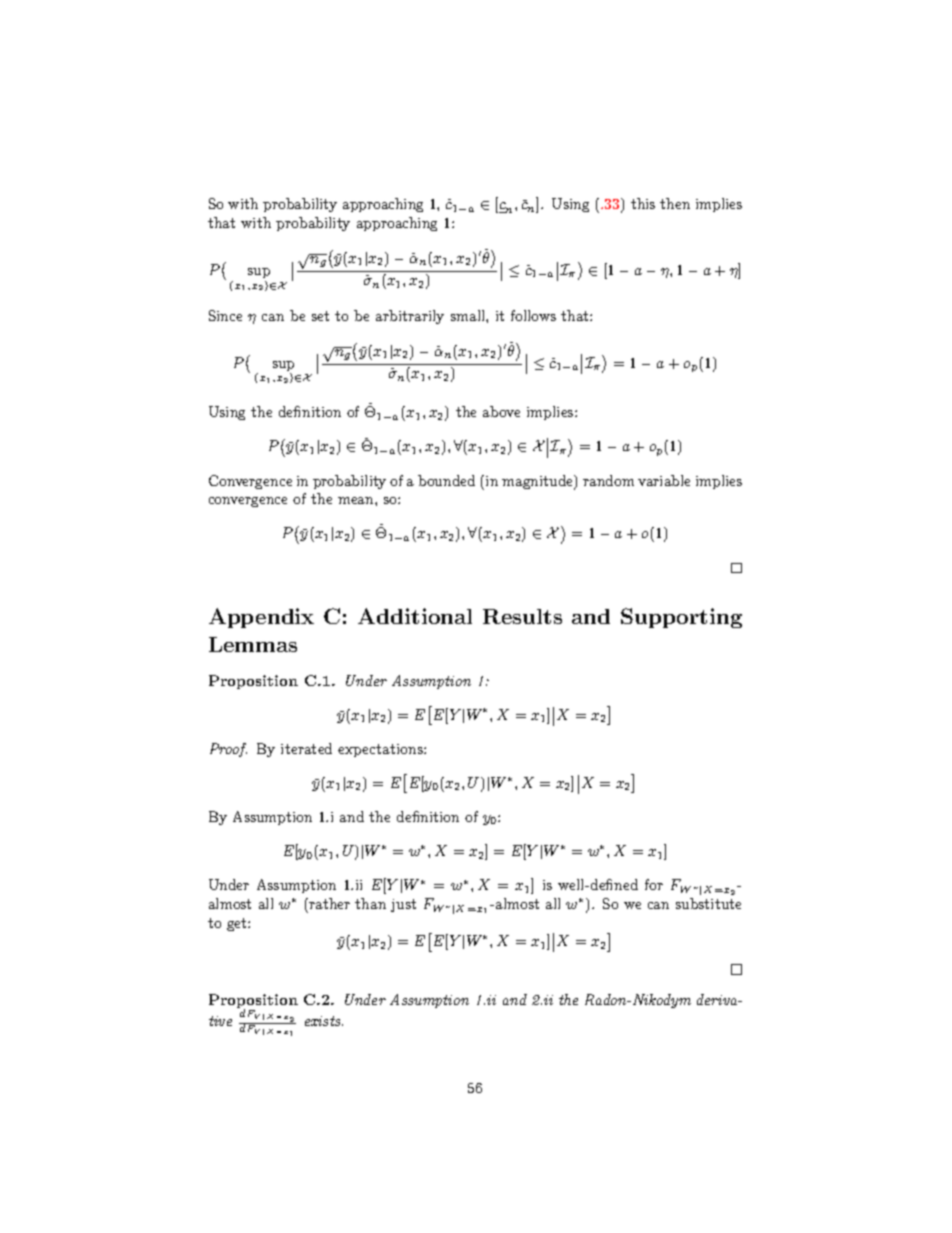  What do you see at coordinates (664, 480) in the screenshot?
I see `variable` at bounding box center [664, 480].
